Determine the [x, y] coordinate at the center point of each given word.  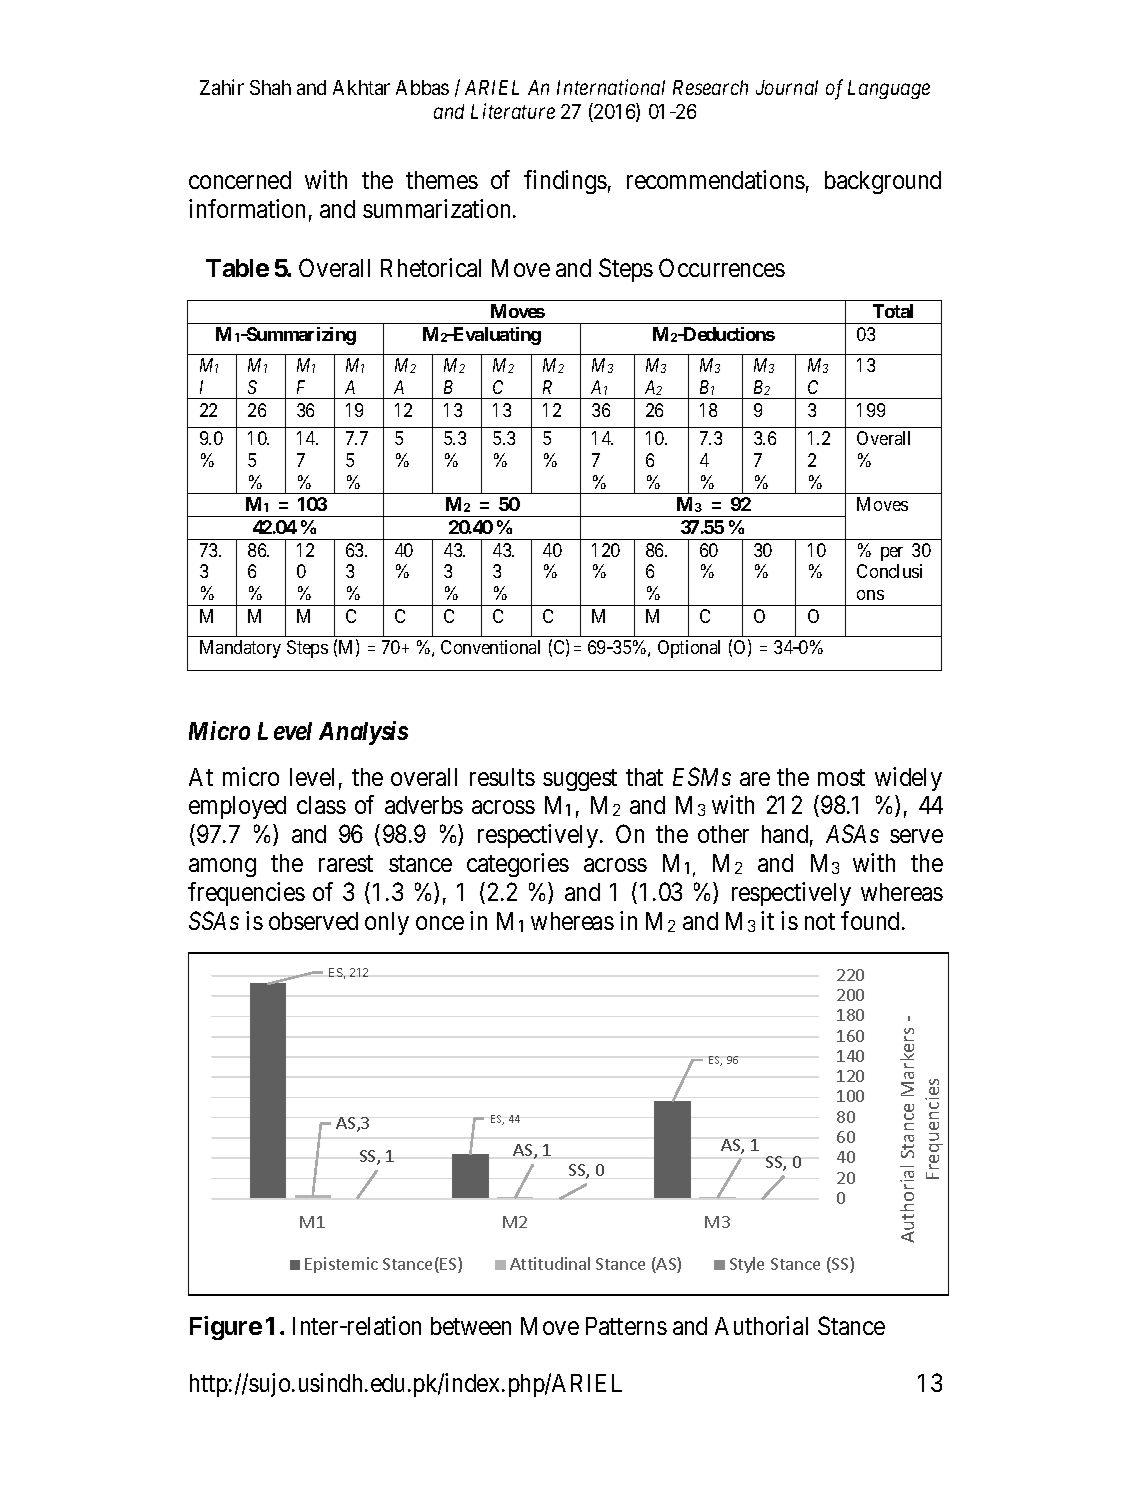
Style [747, 1265]
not [820, 922]
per [892, 554]
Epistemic [341, 1265]
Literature [513, 111]
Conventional [490, 647]
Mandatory [240, 649]
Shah [270, 87]
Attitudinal [550, 1263]
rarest [346, 864]
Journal [787, 87]
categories [518, 865]
